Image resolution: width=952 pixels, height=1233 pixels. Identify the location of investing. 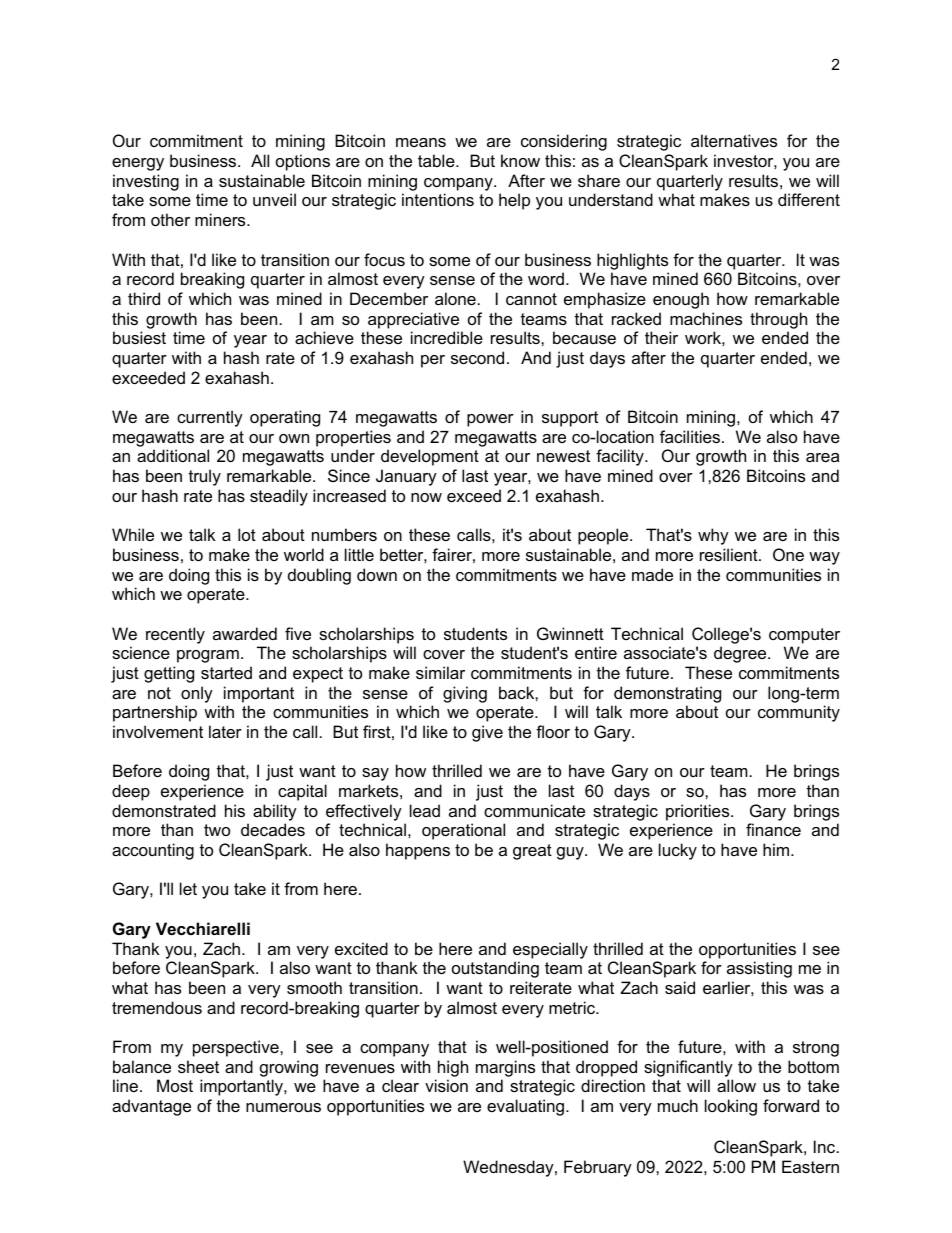
(146, 182).
